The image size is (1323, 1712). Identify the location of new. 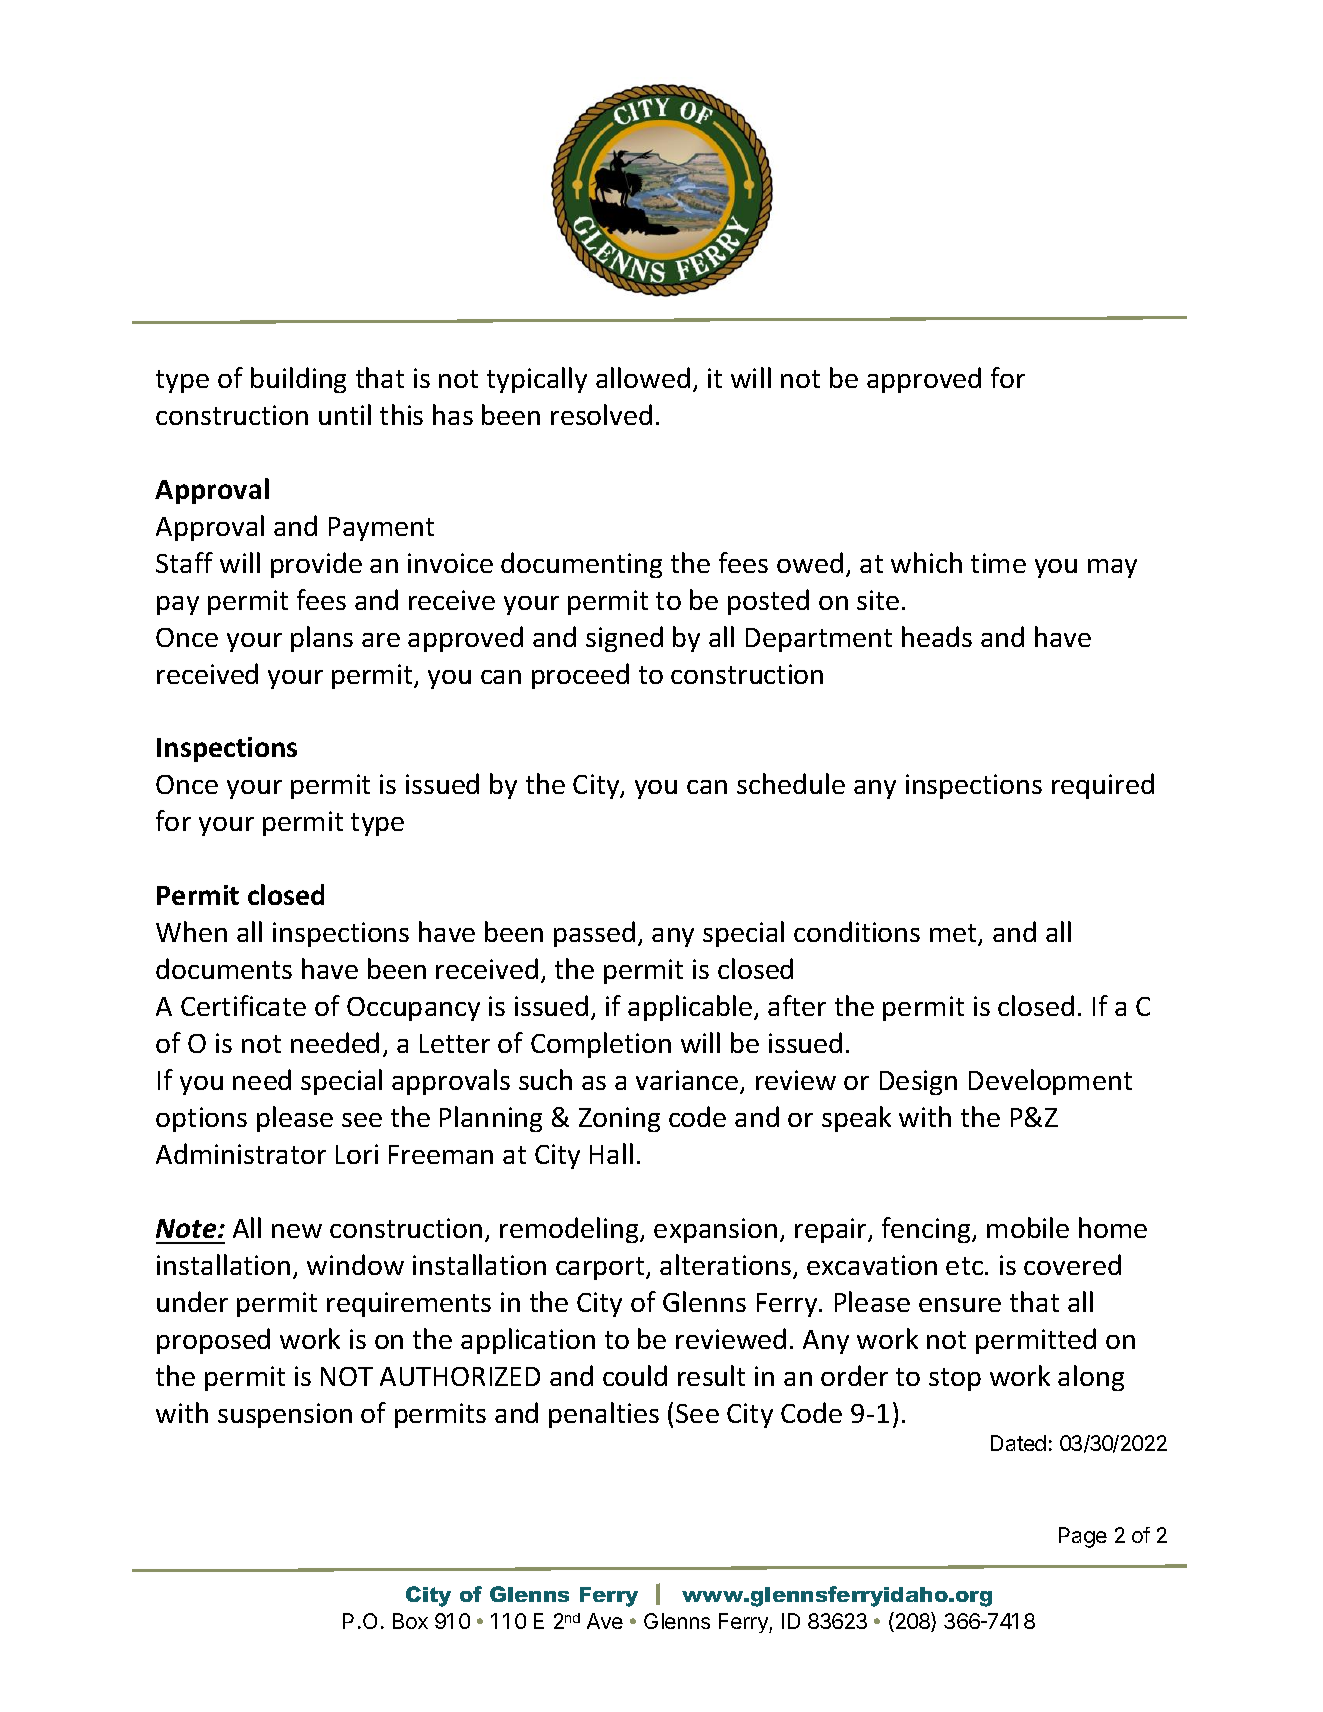
(297, 1231).
